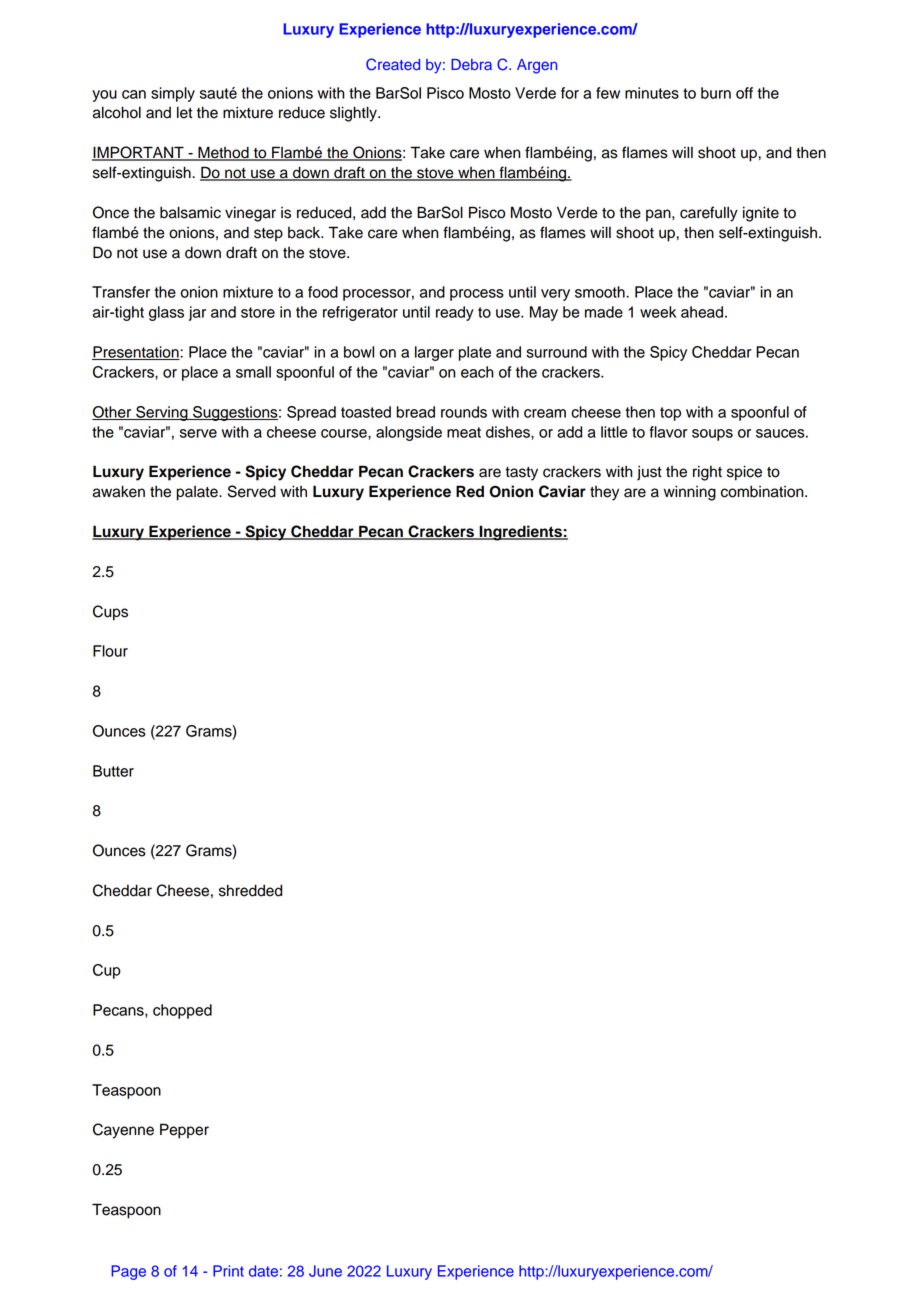 This screenshot has height=1308, width=924. I want to click on shredded, so click(250, 890).
